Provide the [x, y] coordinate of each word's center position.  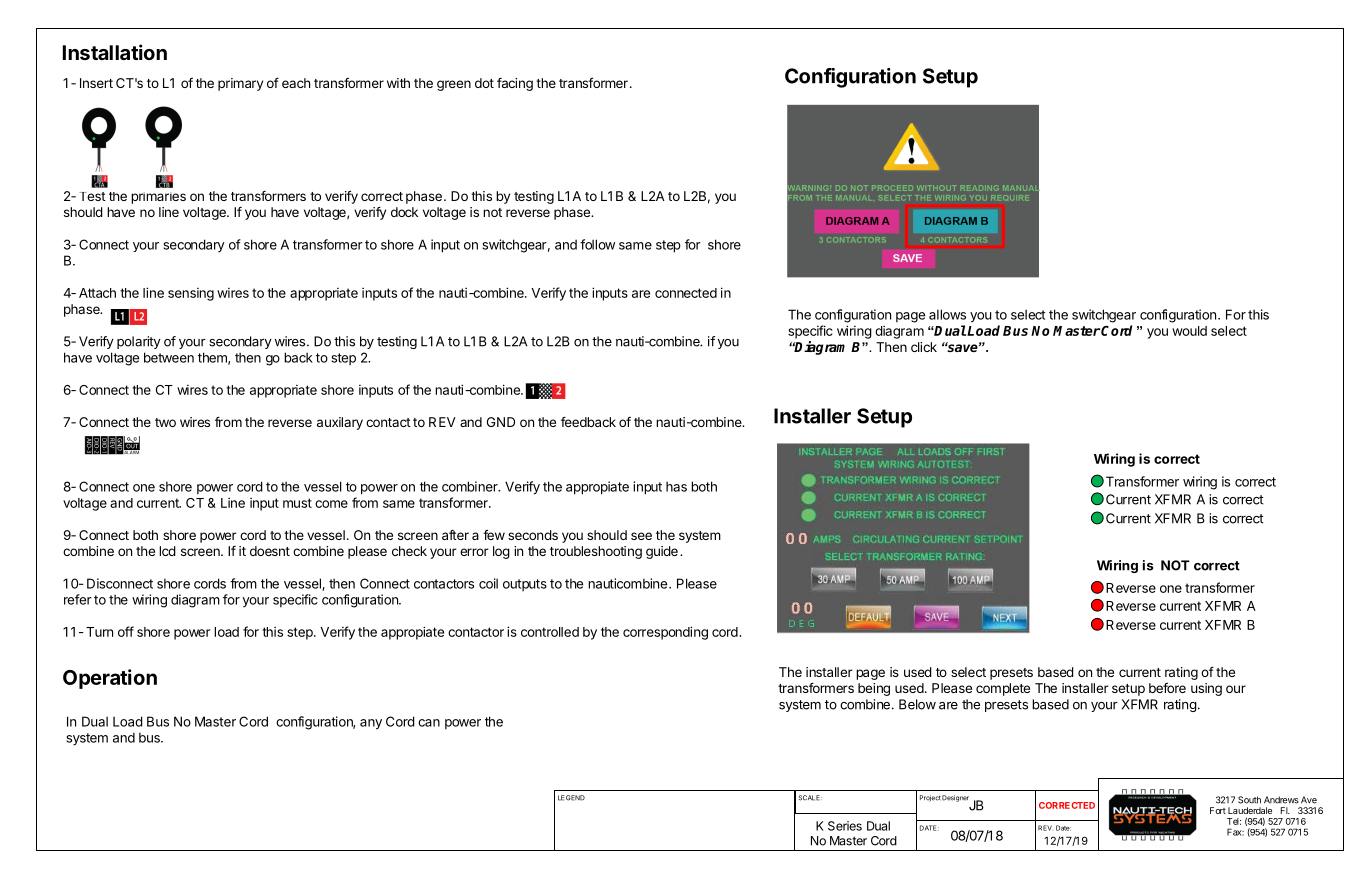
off [126, 631]
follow [597, 244]
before [1167, 688]
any [371, 724]
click [924, 347]
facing [515, 84]
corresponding [665, 633]
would [1189, 331]
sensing [191, 294]
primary [240, 84]
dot [484, 83]
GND [501, 422]
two [165, 422]
